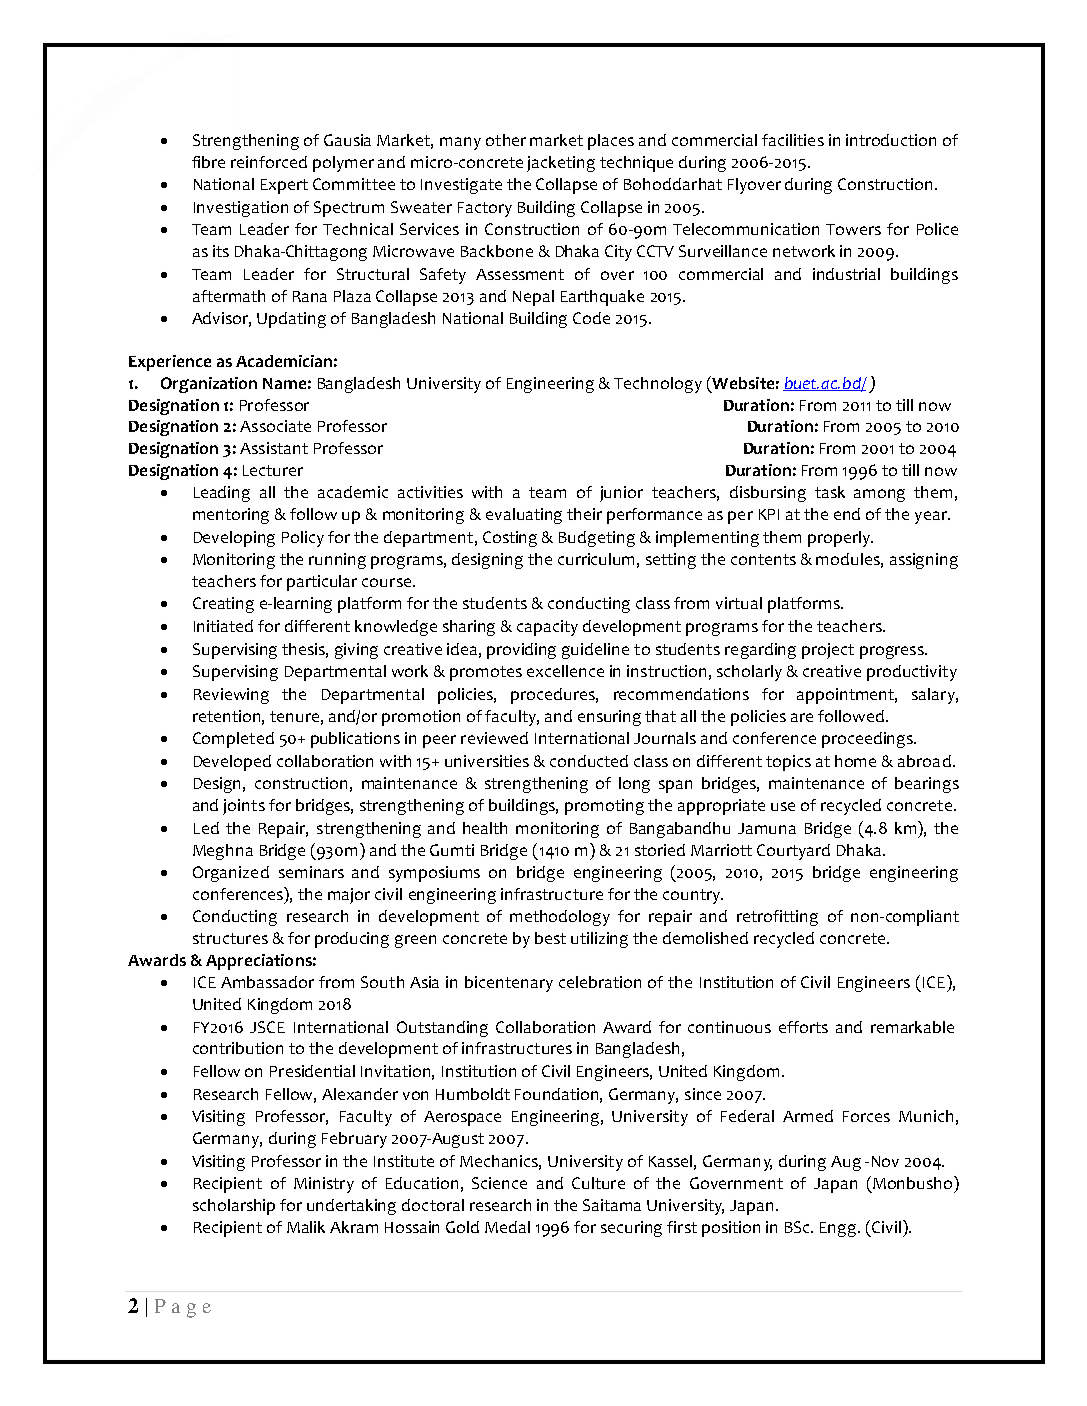 The height and width of the screenshot is (1406, 1087). What do you see at coordinates (565, 671) in the screenshot?
I see `excellence` at bounding box center [565, 671].
